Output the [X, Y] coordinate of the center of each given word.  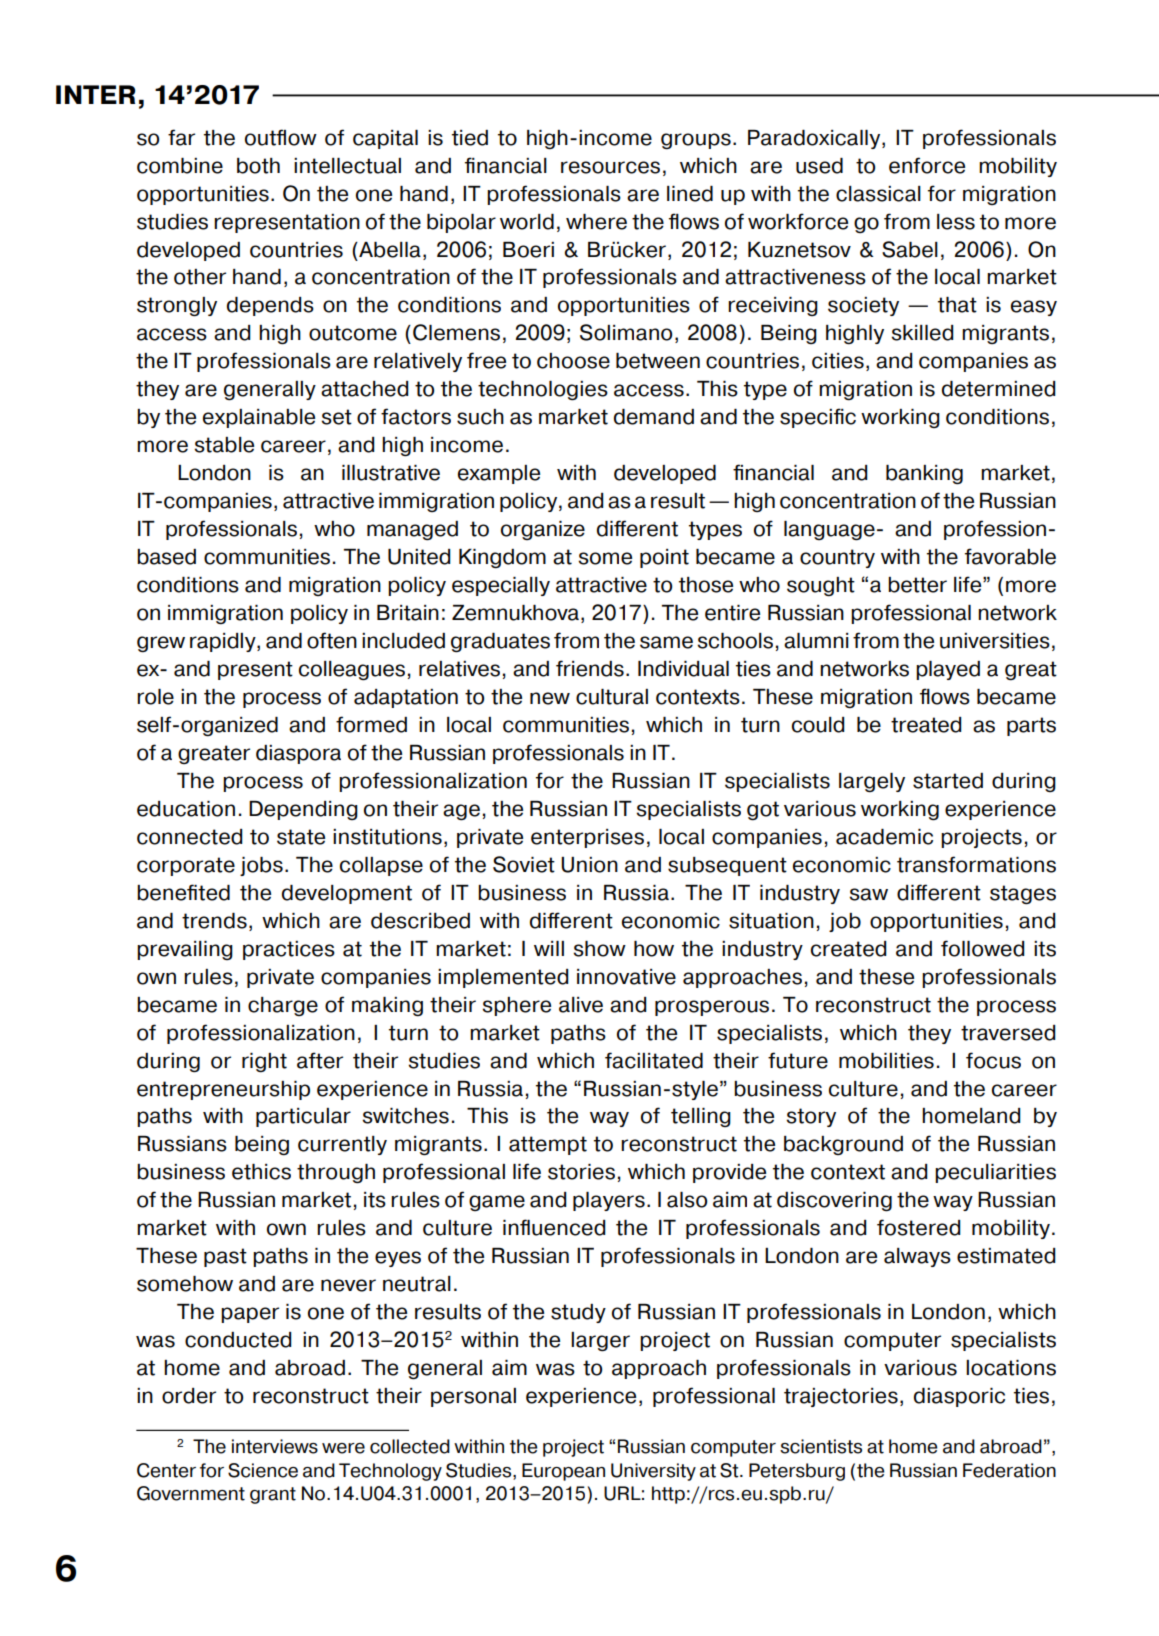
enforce [927, 165]
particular [303, 1117]
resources [610, 167]
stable [224, 445]
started [948, 781]
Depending [303, 810]
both [258, 166]
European [563, 1472]
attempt [548, 1145]
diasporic [959, 1397]
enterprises [587, 838]
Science [263, 1470]
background [843, 1145]
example [499, 474]
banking [924, 474]
